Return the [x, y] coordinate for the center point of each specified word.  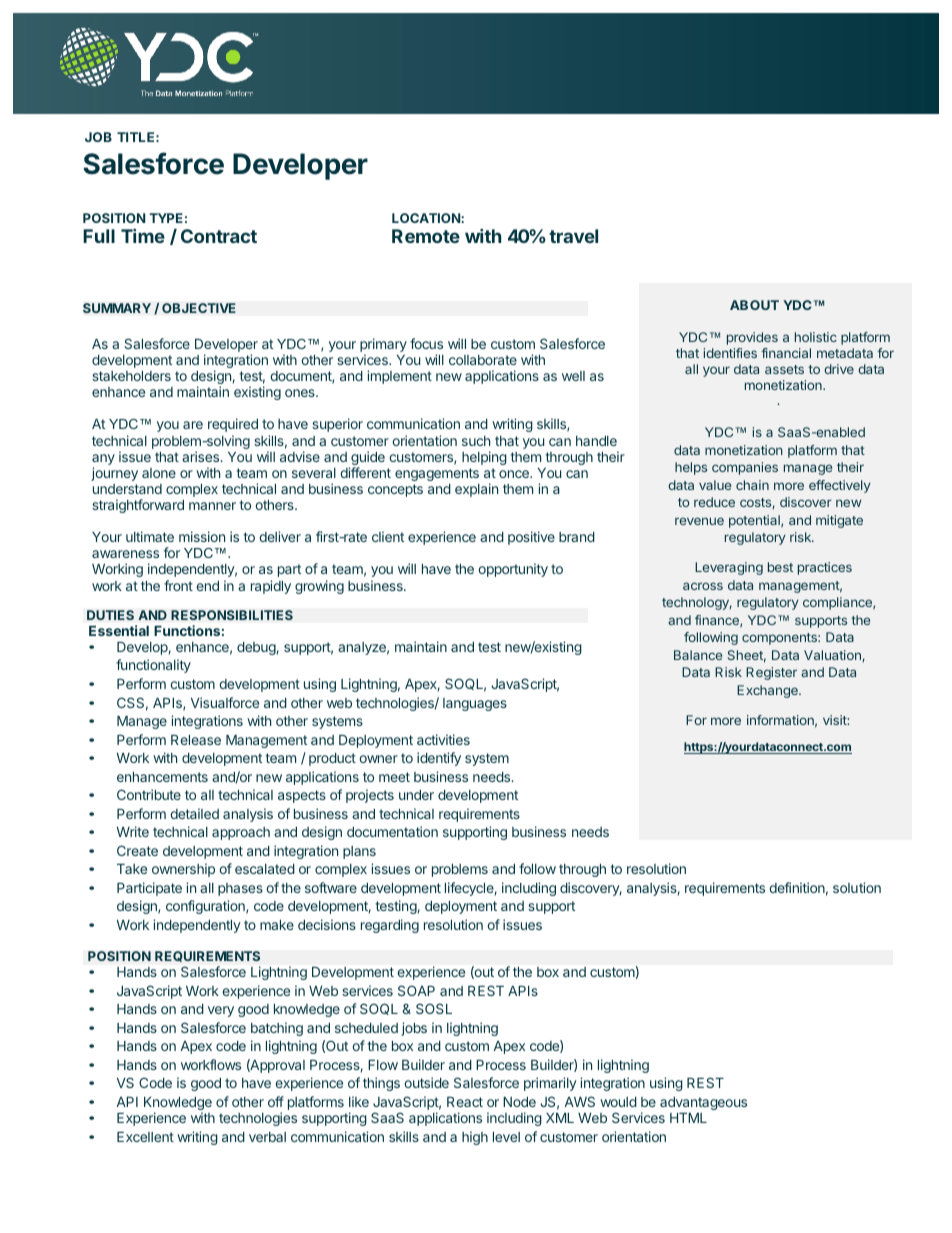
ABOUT [754, 305]
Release [196, 740]
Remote [426, 236]
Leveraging [729, 568]
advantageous [703, 1103]
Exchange [768, 691]
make [277, 925]
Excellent [145, 1137]
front [178, 585]
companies [745, 468]
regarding [390, 926]
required [233, 425]
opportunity [513, 570]
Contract [219, 236]
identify [439, 759]
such [476, 441]
